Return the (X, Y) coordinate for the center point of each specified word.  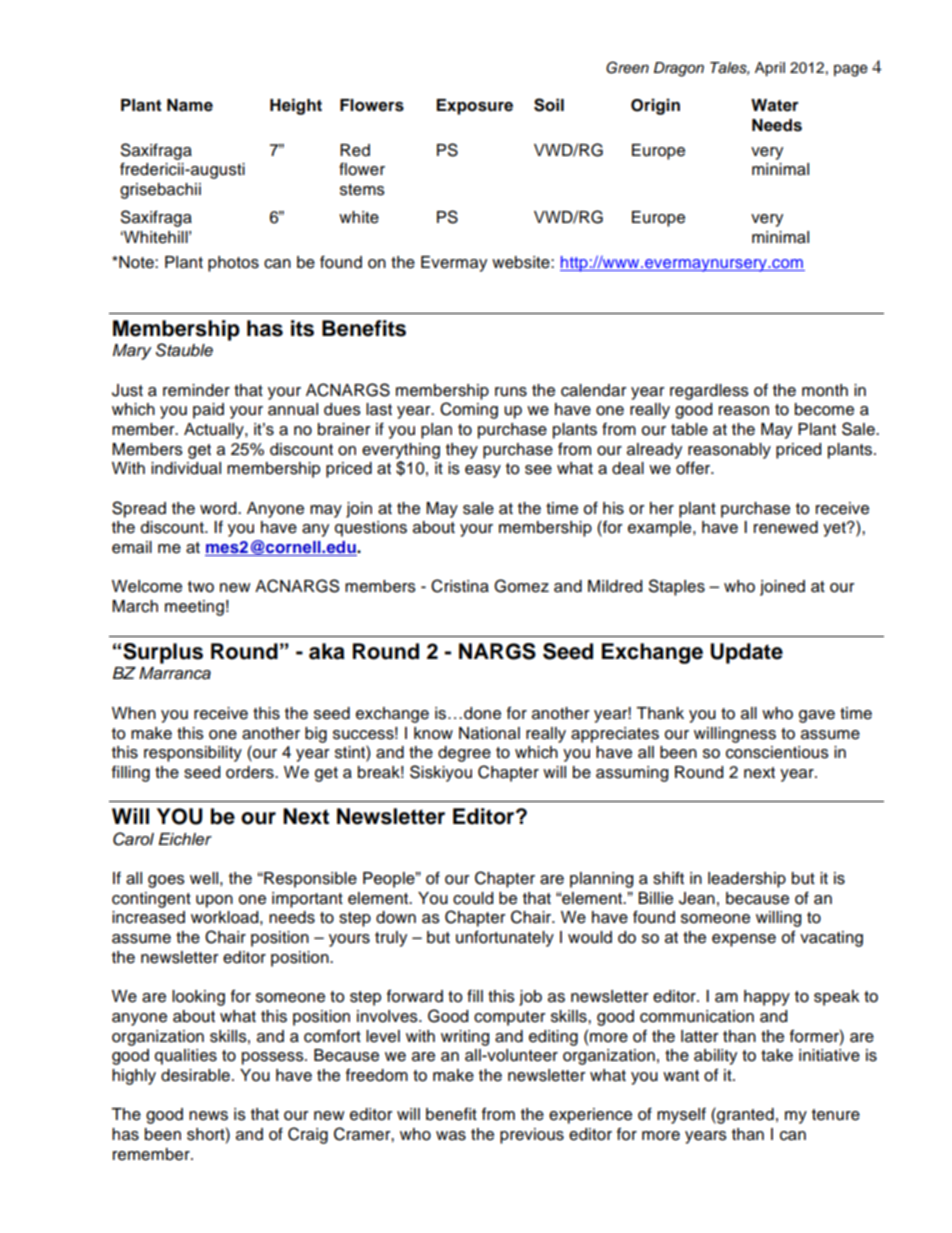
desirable (195, 1075)
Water (775, 105)
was (451, 1136)
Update (746, 653)
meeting (194, 608)
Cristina (460, 586)
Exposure (475, 107)
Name (190, 105)
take (777, 1055)
